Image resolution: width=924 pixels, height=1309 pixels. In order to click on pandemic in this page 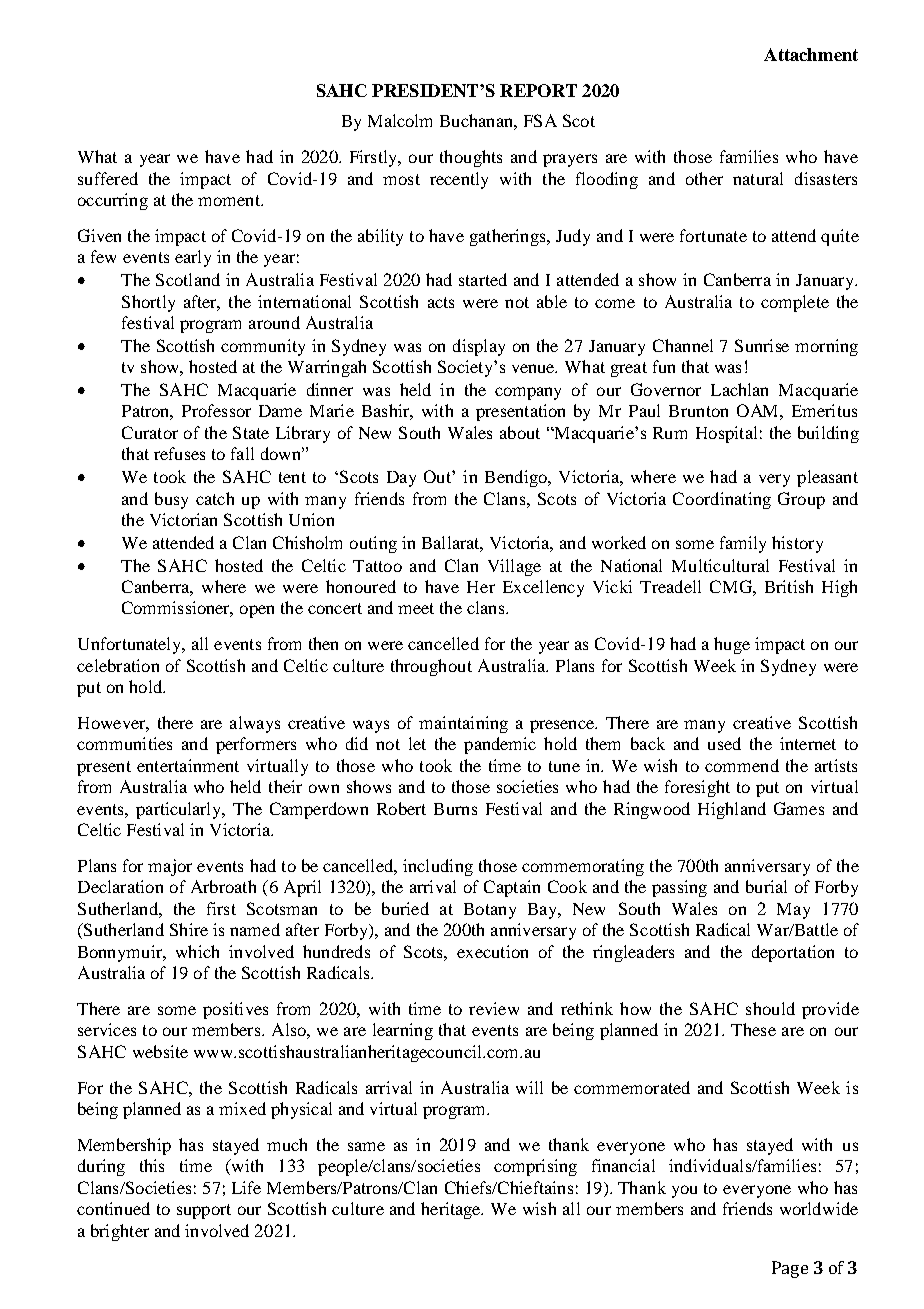, I will do `click(500, 745)`.
